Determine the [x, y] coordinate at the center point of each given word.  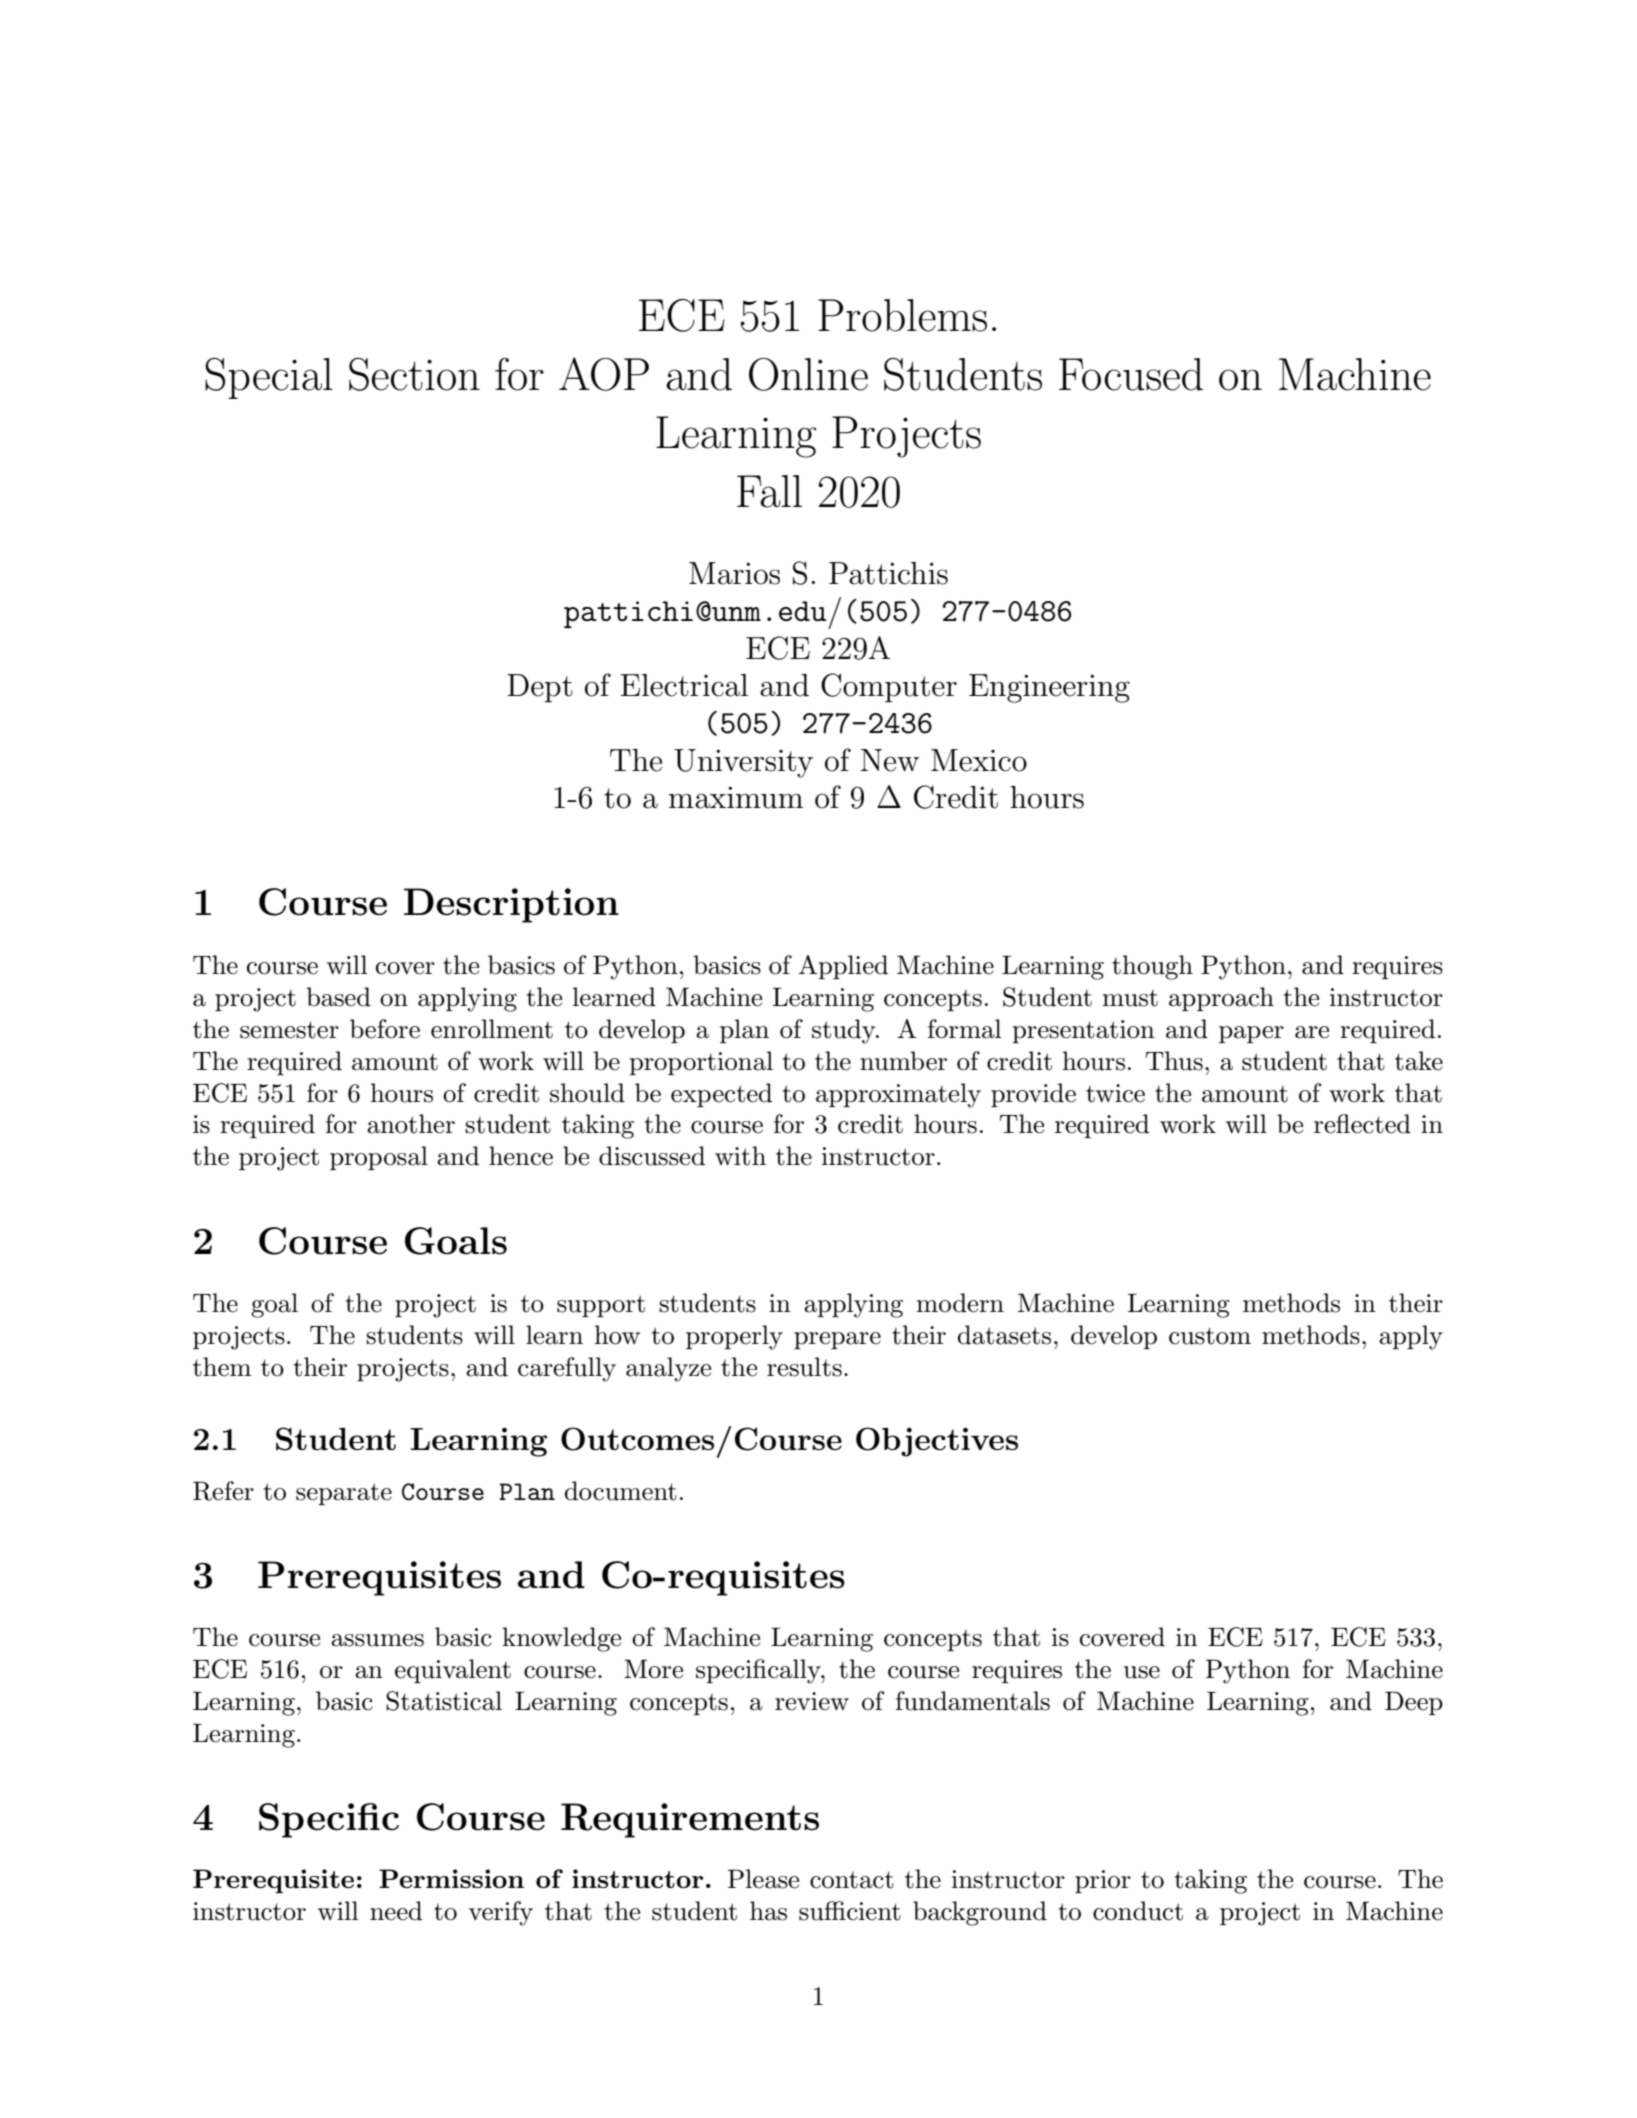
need [396, 1911]
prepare [837, 1340]
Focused [1131, 374]
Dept [540, 688]
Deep [1414, 1703]
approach [1221, 999]
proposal [379, 1158]
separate [344, 1494]
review [812, 1701]
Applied [843, 967]
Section [414, 374]
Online [808, 374]
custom [1210, 1336]
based [338, 997]
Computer [889, 687]
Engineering [1049, 688]
